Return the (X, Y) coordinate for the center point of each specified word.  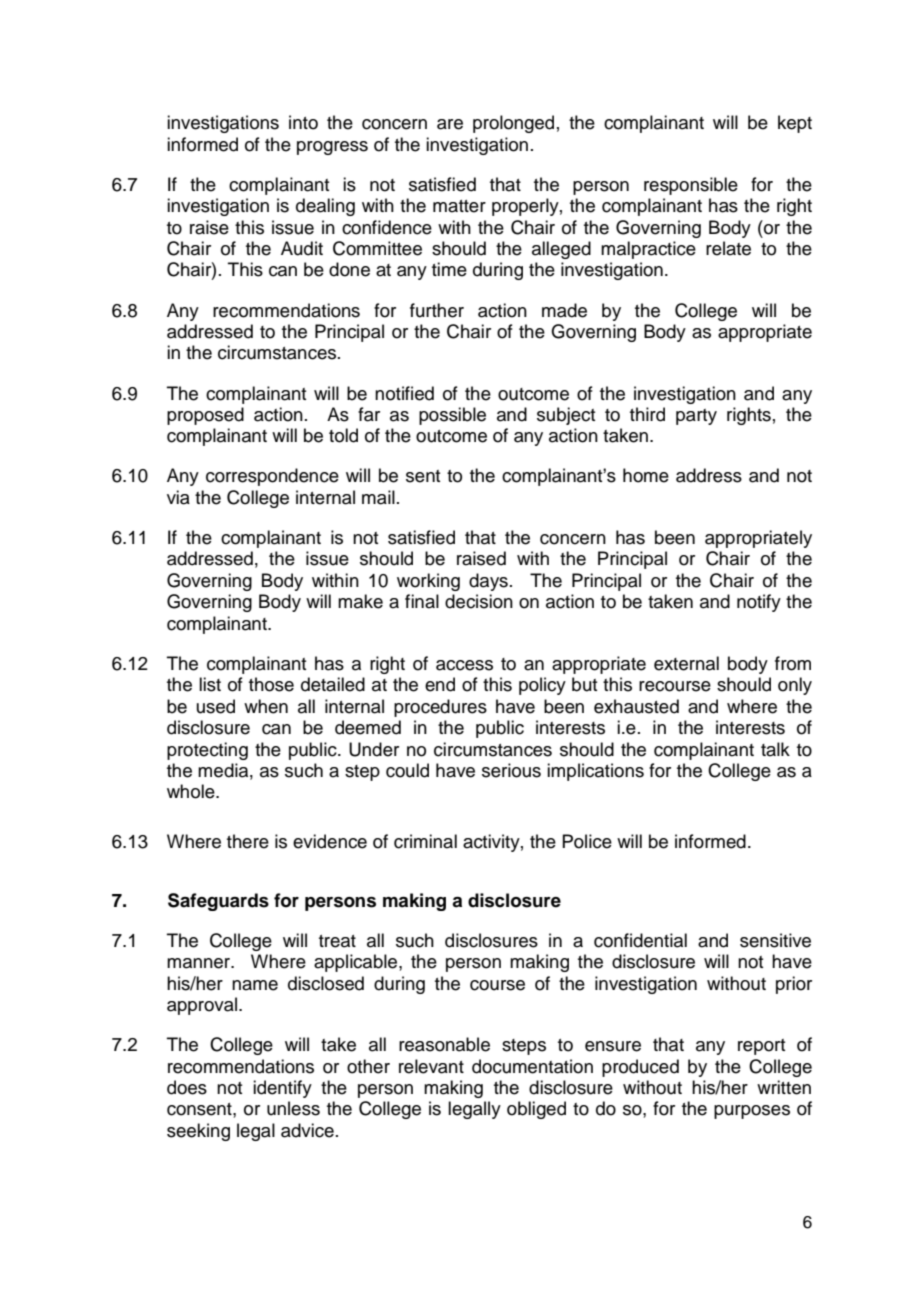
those (271, 684)
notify (759, 603)
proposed (205, 416)
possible (452, 416)
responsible (691, 186)
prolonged (513, 124)
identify (282, 1089)
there (248, 841)
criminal (425, 841)
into (303, 122)
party (696, 417)
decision (479, 601)
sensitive (775, 940)
